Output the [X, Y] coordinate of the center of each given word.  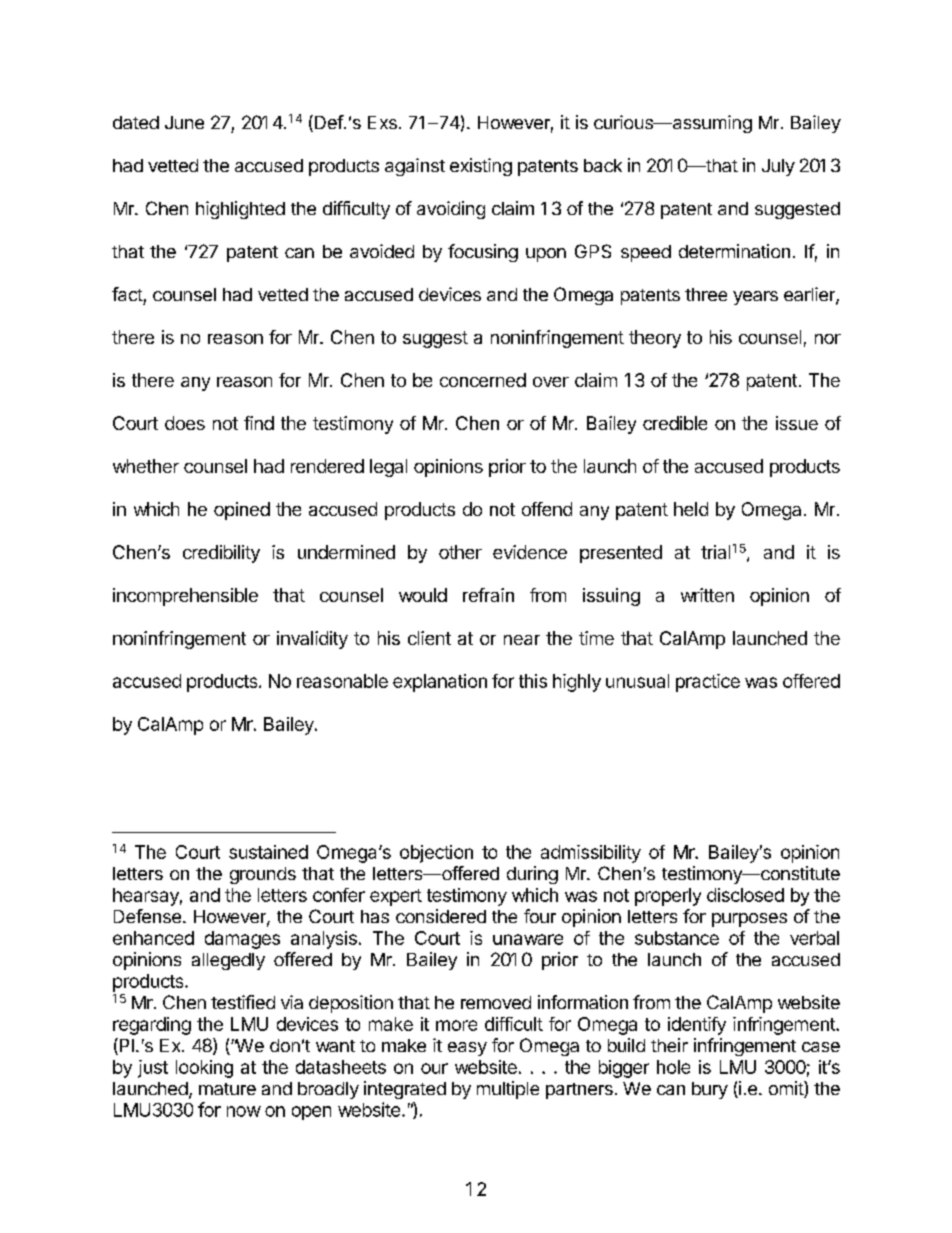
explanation [440, 683]
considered [441, 916]
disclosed [745, 895]
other [460, 552]
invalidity [312, 640]
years [755, 298]
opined [242, 511]
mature [227, 1089]
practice [708, 683]
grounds [263, 875]
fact [127, 294]
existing [481, 167]
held [691, 509]
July [778, 167]
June [184, 122]
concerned [483, 380]
